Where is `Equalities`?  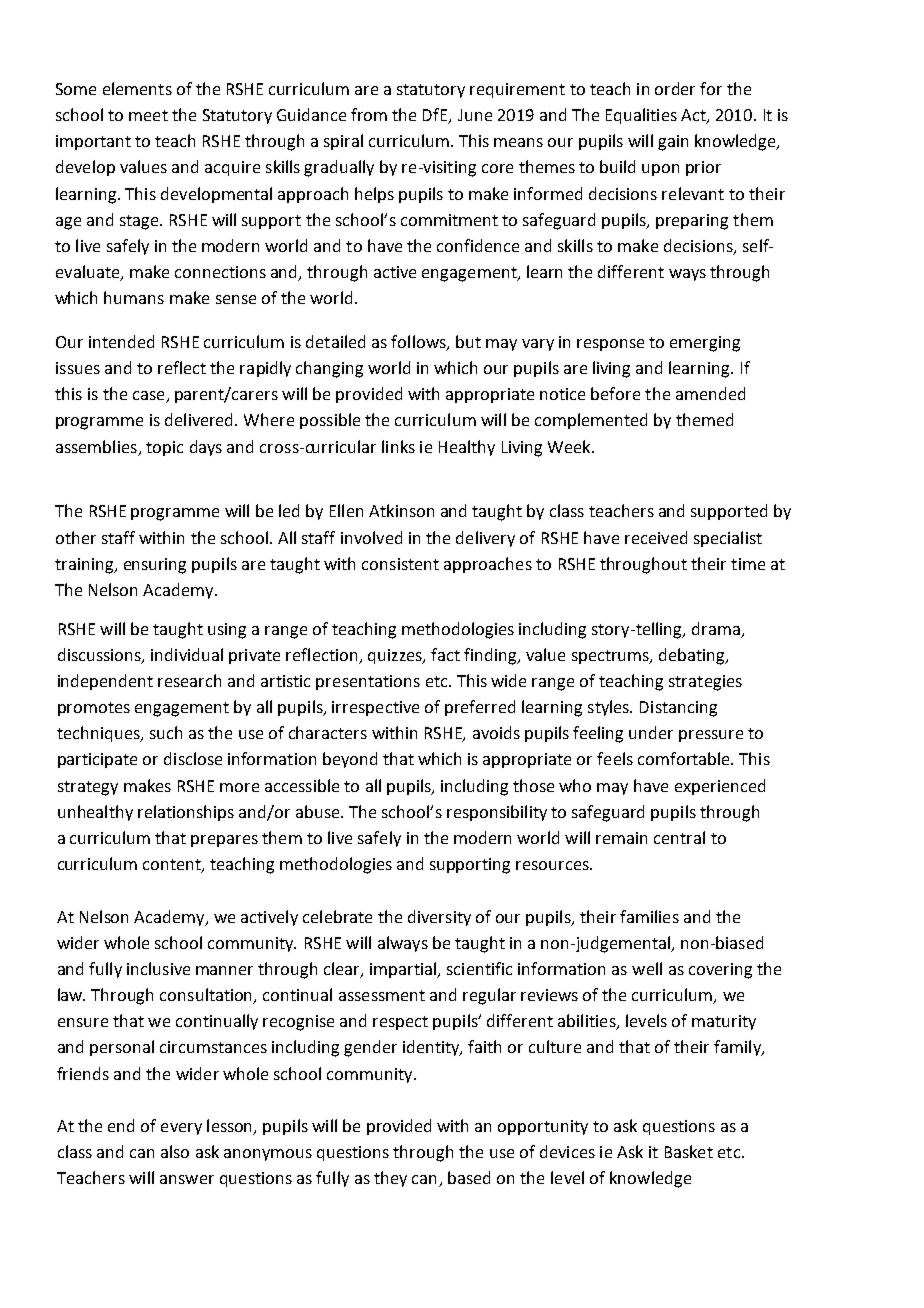
Equalities is located at coordinates (641, 116).
